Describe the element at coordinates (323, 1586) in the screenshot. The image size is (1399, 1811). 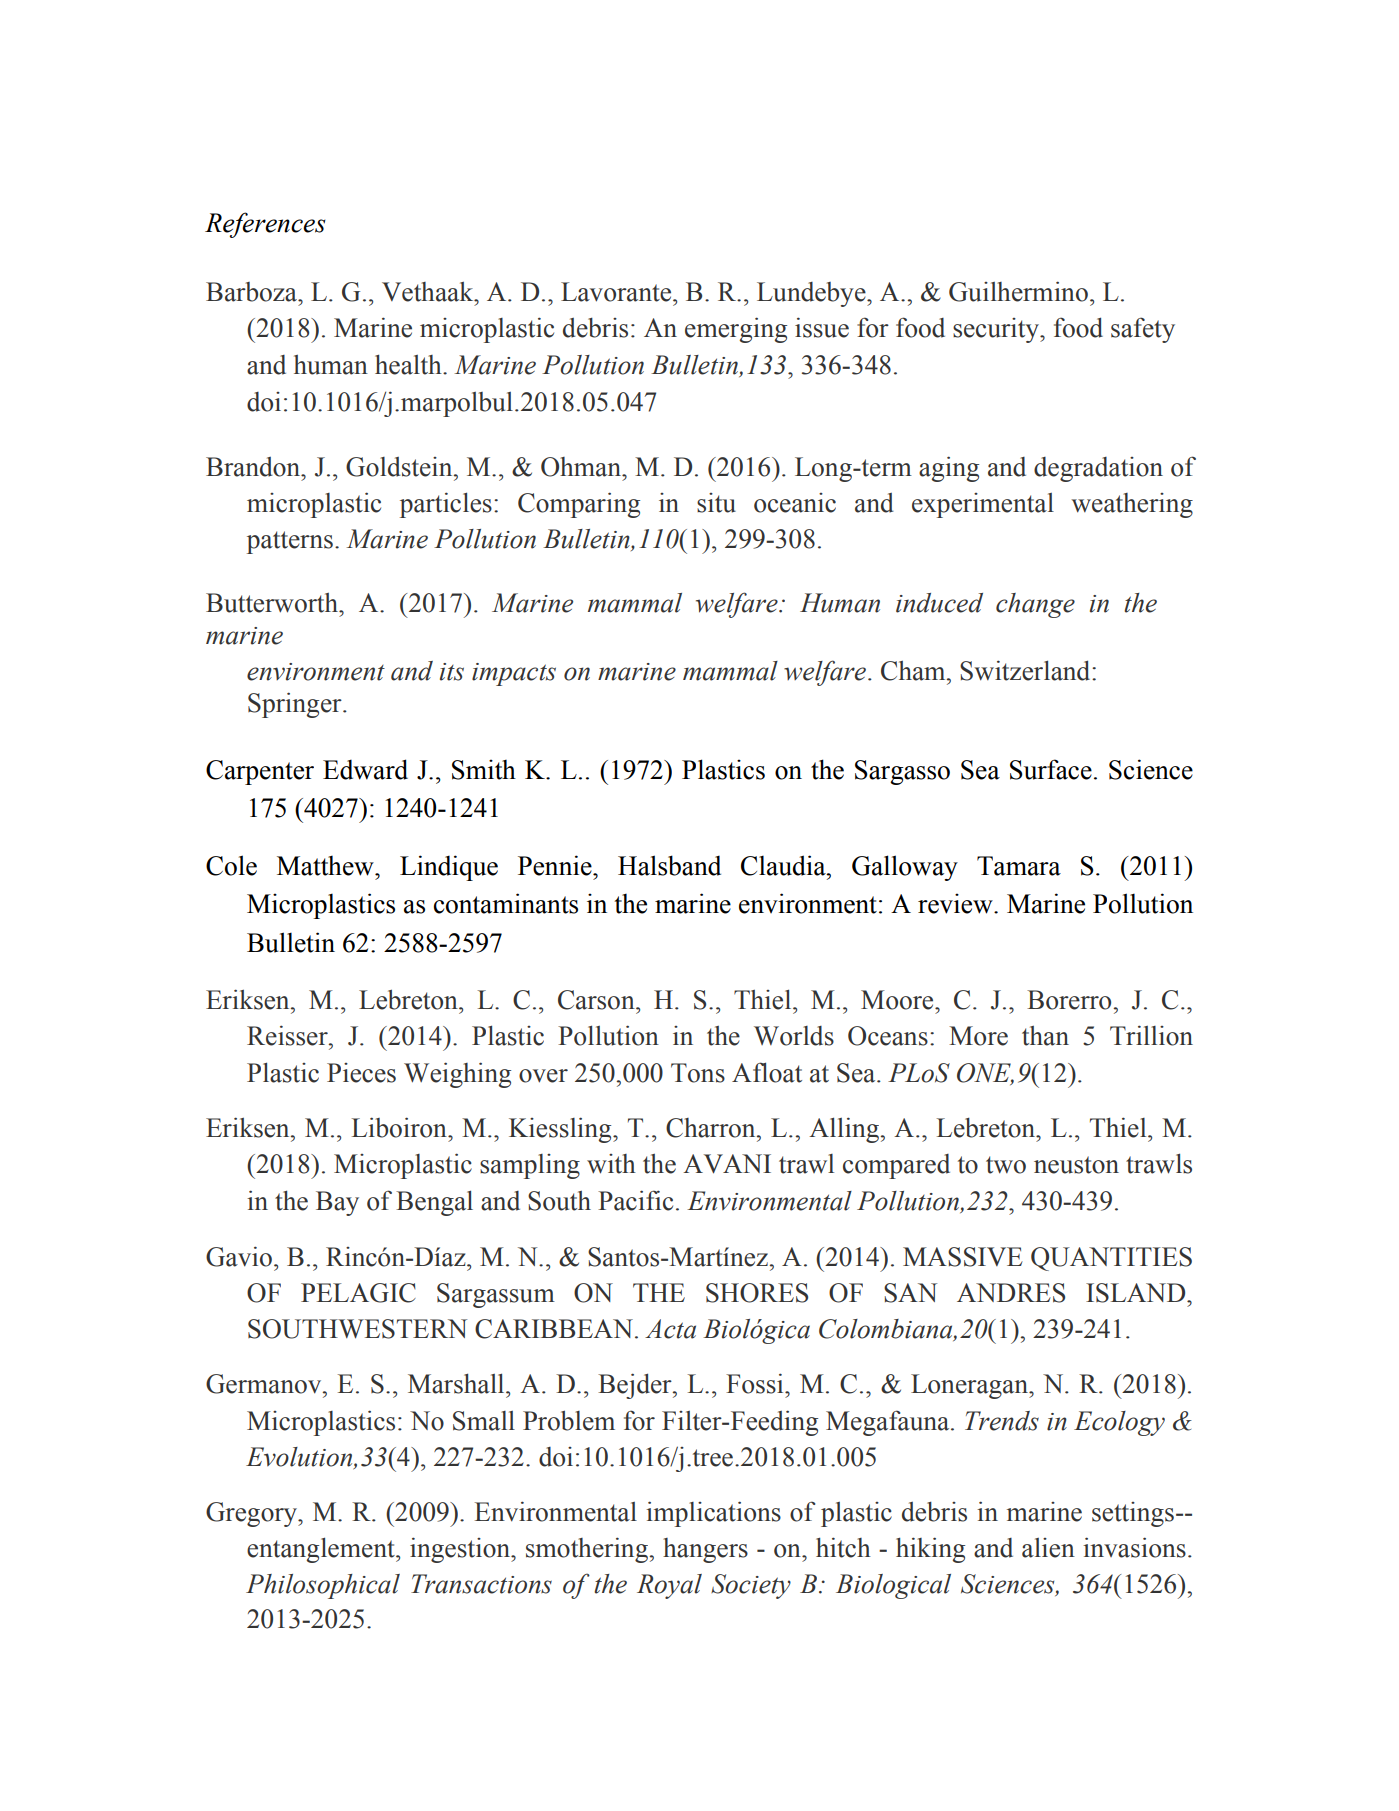
I see `Philosophical` at that location.
